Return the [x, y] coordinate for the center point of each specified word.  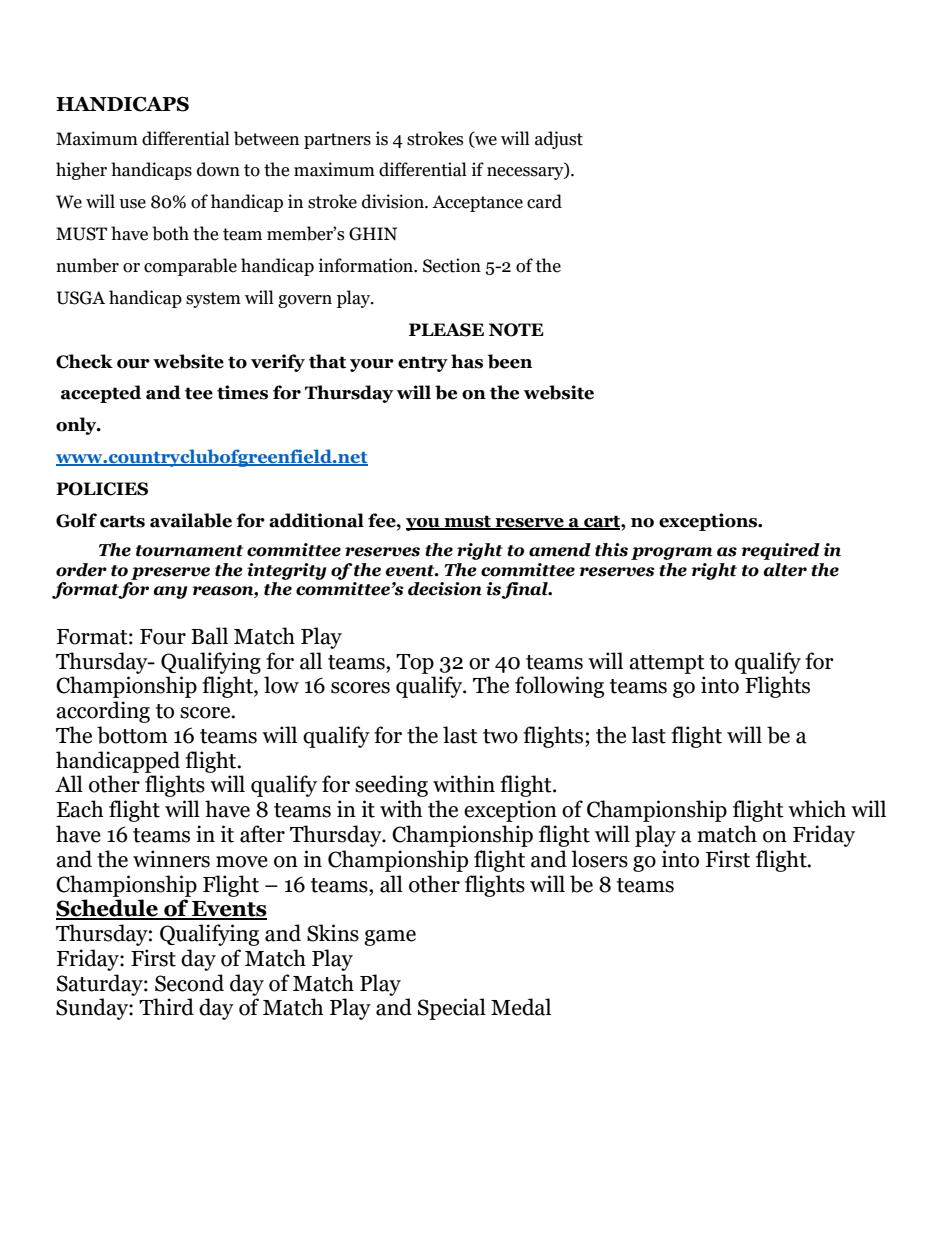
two [500, 736]
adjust [559, 140]
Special [452, 1009]
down [218, 169]
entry [423, 364]
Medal [521, 1007]
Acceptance [477, 203]
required [780, 551]
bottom [132, 735]
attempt [667, 664]
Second [189, 983]
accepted [101, 394]
